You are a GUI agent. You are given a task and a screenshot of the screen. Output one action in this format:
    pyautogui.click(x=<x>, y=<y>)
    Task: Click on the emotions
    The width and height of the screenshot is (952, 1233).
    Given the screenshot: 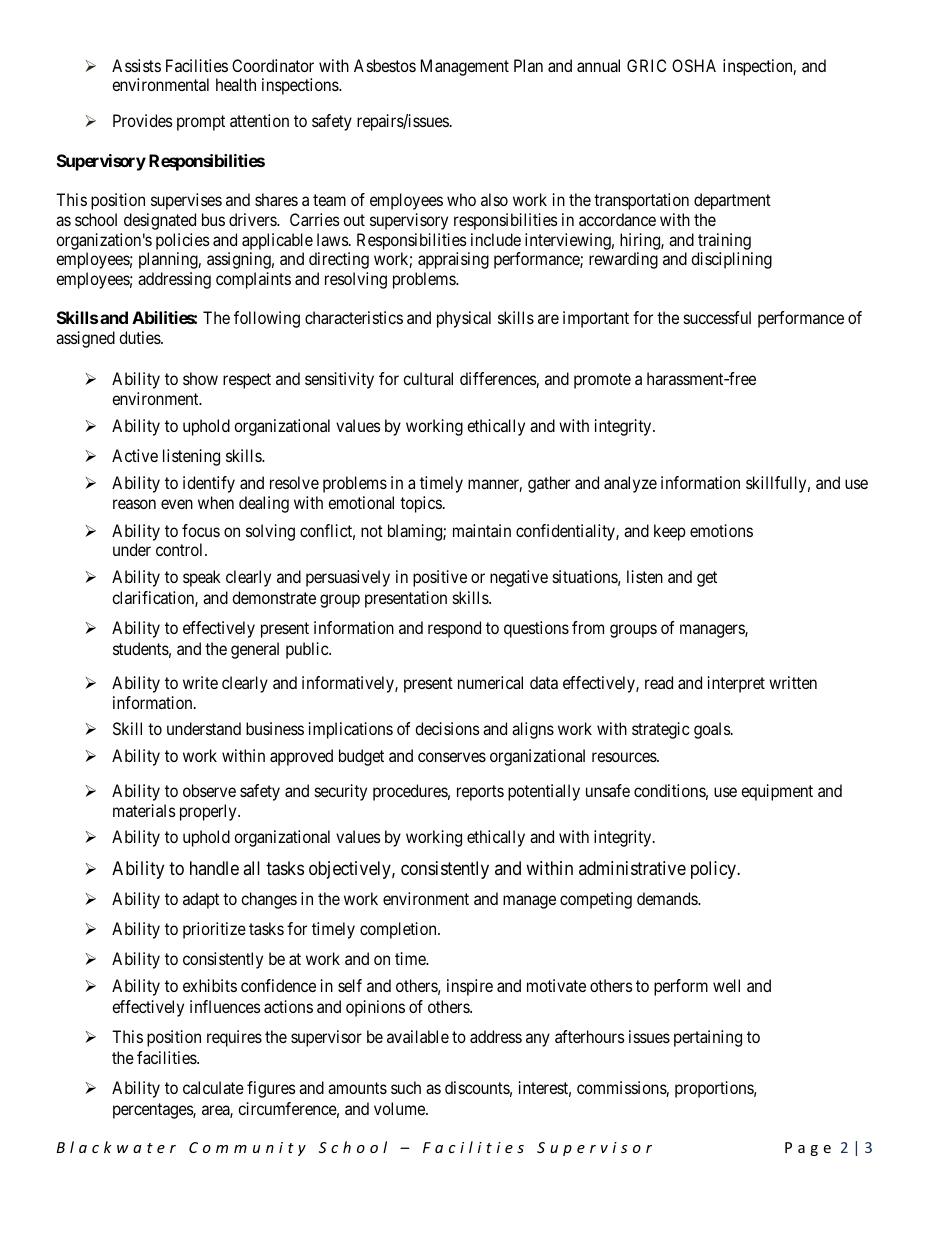 What is the action you would take?
    pyautogui.click(x=721, y=530)
